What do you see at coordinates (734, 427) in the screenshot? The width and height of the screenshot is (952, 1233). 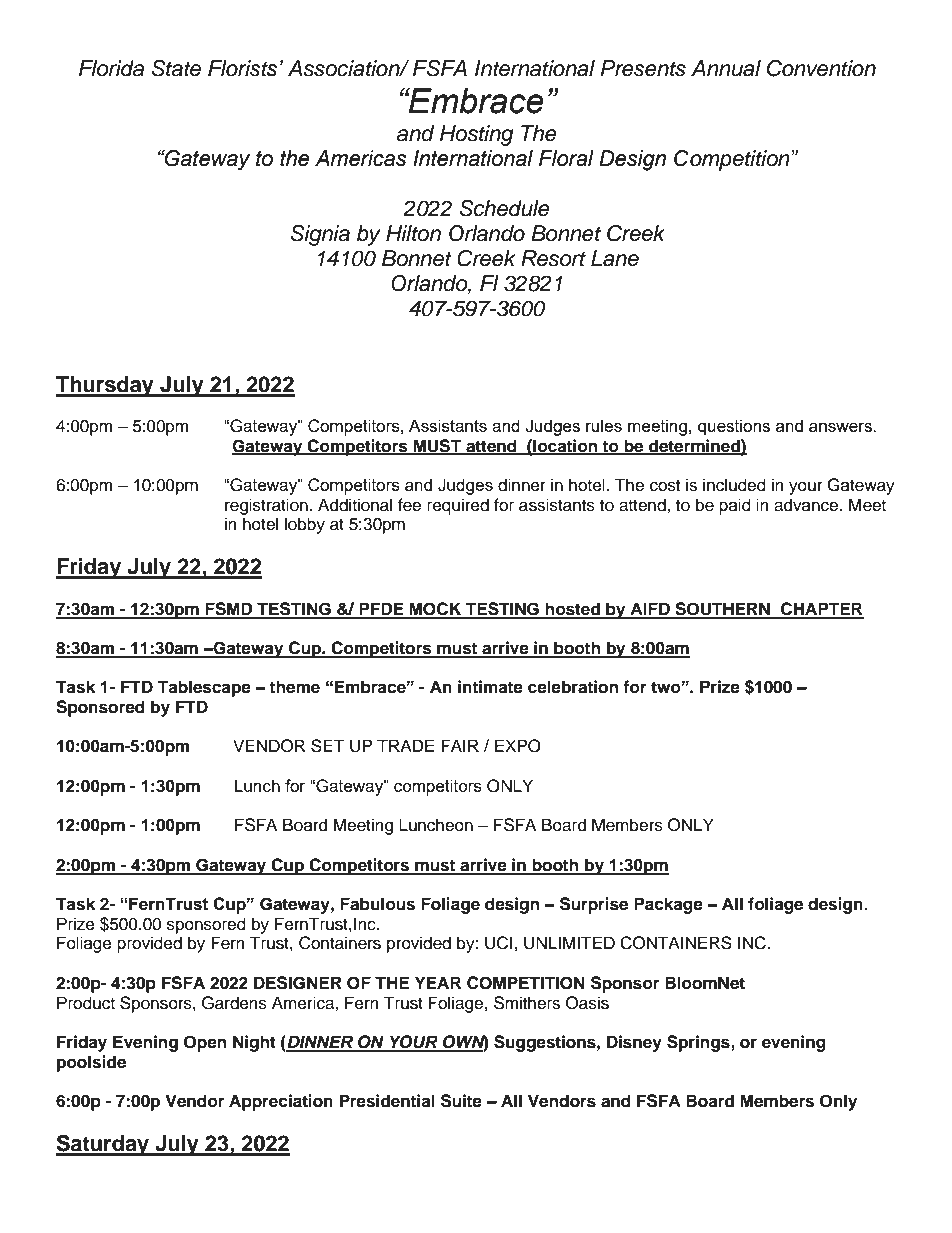 I see `questions` at bounding box center [734, 427].
